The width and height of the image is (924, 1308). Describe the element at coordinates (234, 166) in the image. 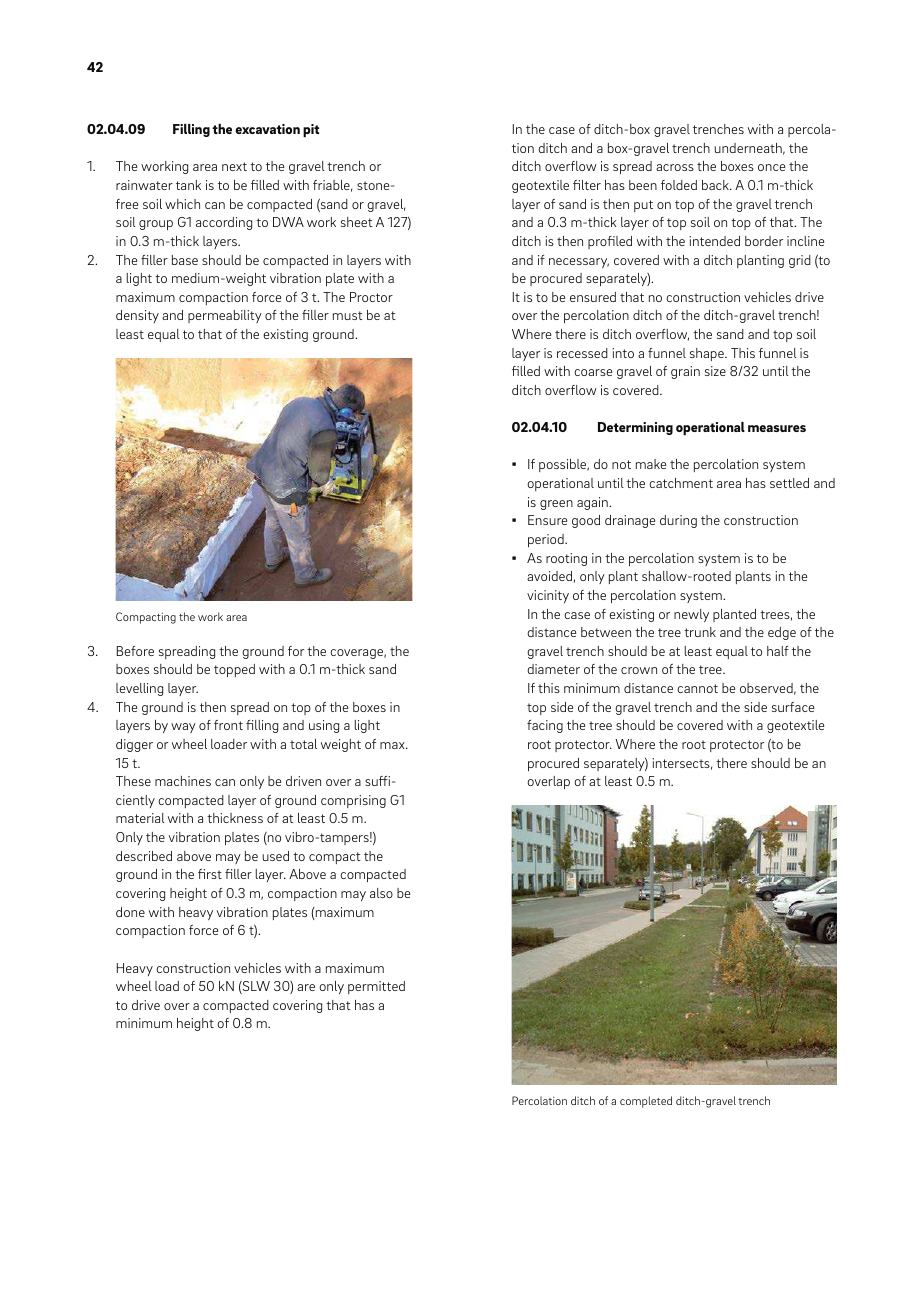

I see `next` at that location.
